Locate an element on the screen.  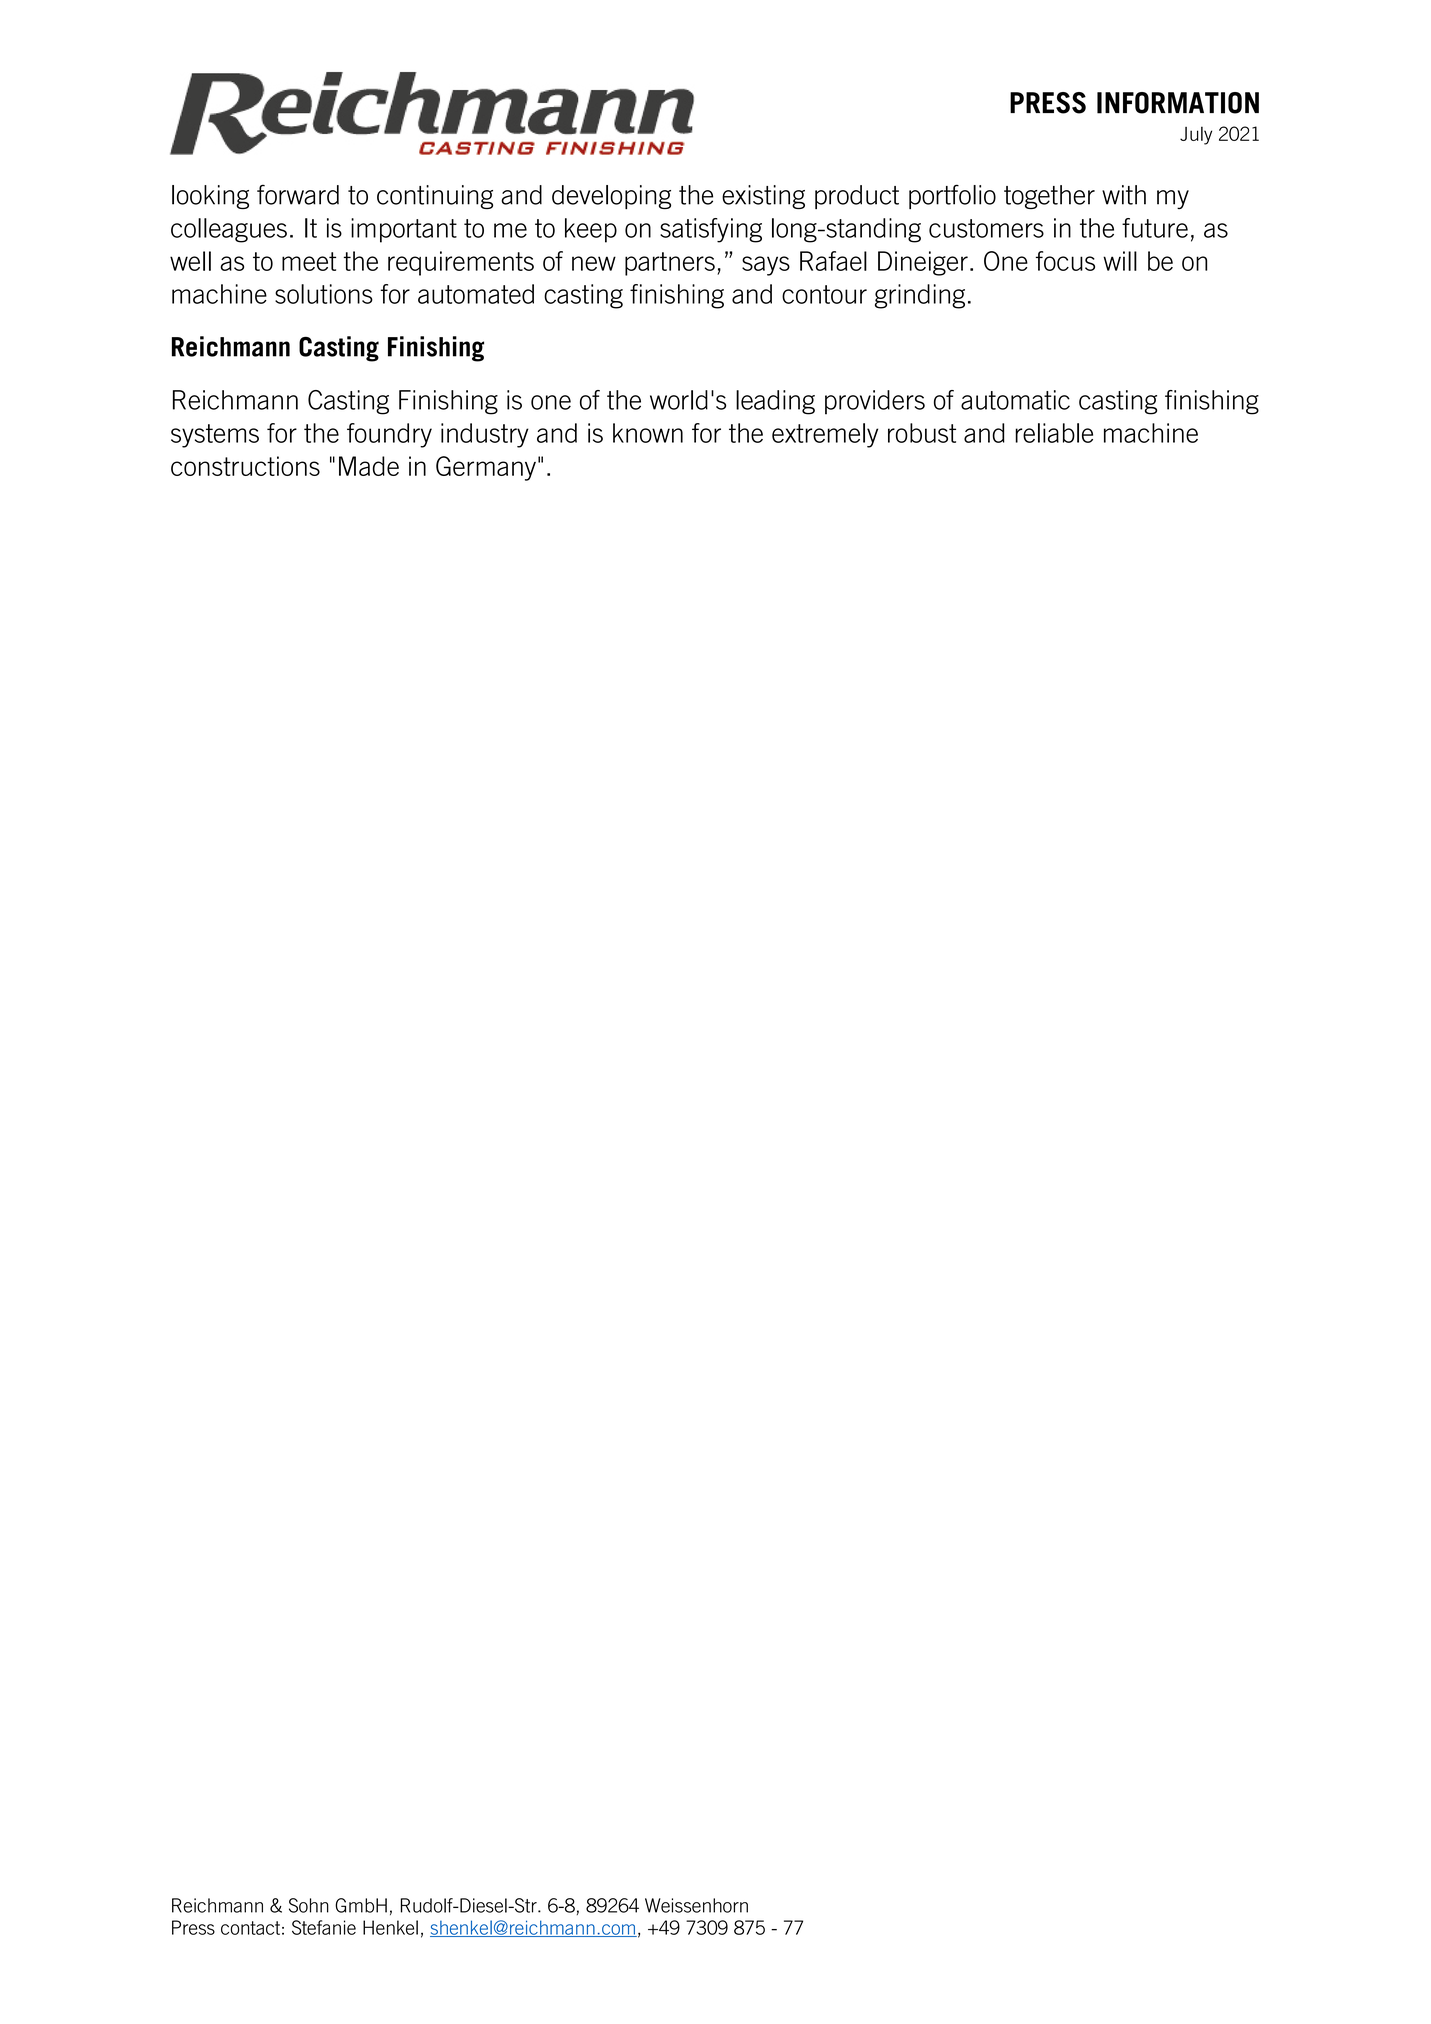
constructions is located at coordinates (245, 466).
